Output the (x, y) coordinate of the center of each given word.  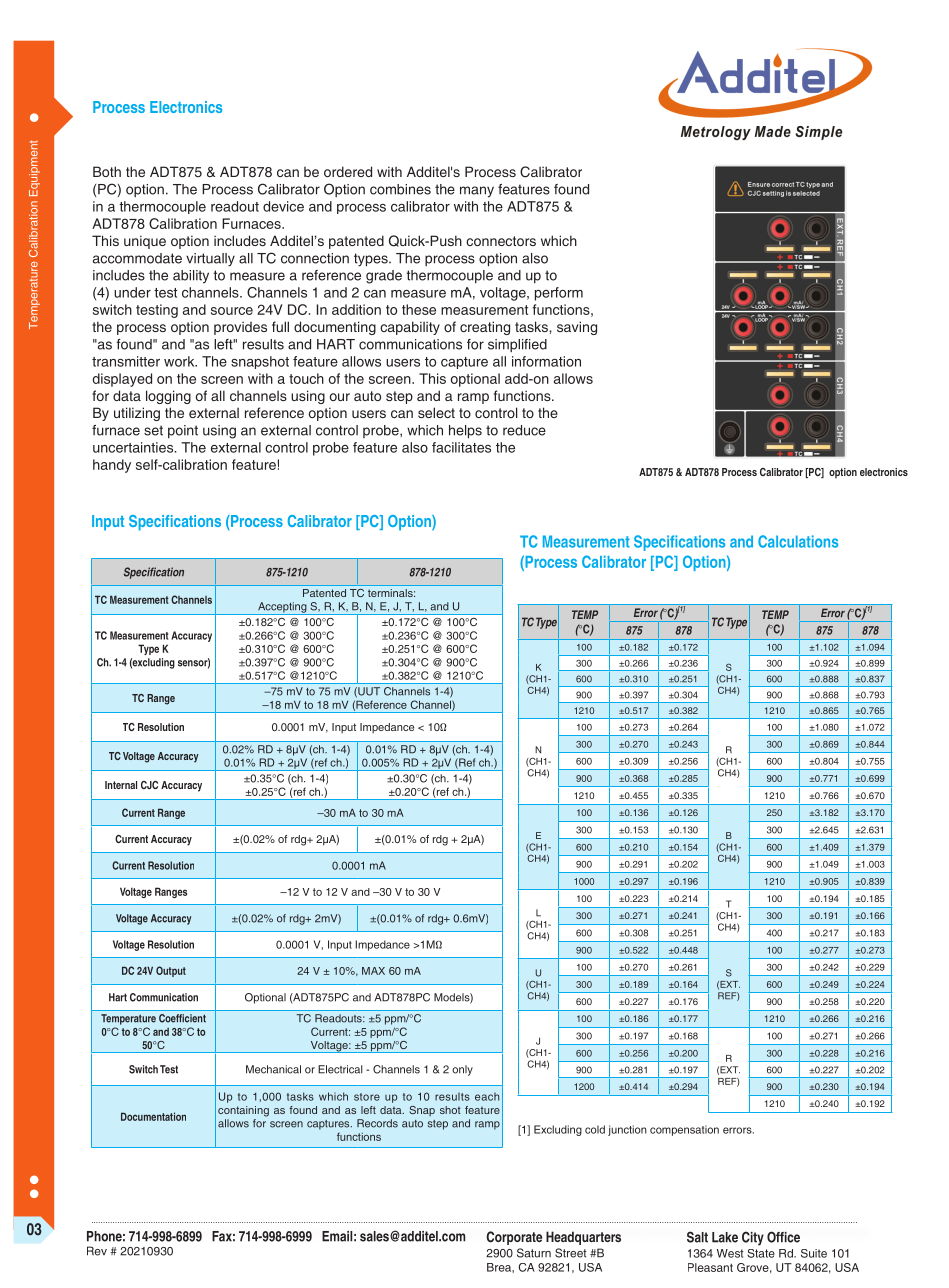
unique (145, 242)
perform (559, 294)
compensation (684, 1130)
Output (171, 971)
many (477, 192)
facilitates (461, 447)
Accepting (282, 608)
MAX (373, 971)
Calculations (798, 541)
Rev (97, 1251)
